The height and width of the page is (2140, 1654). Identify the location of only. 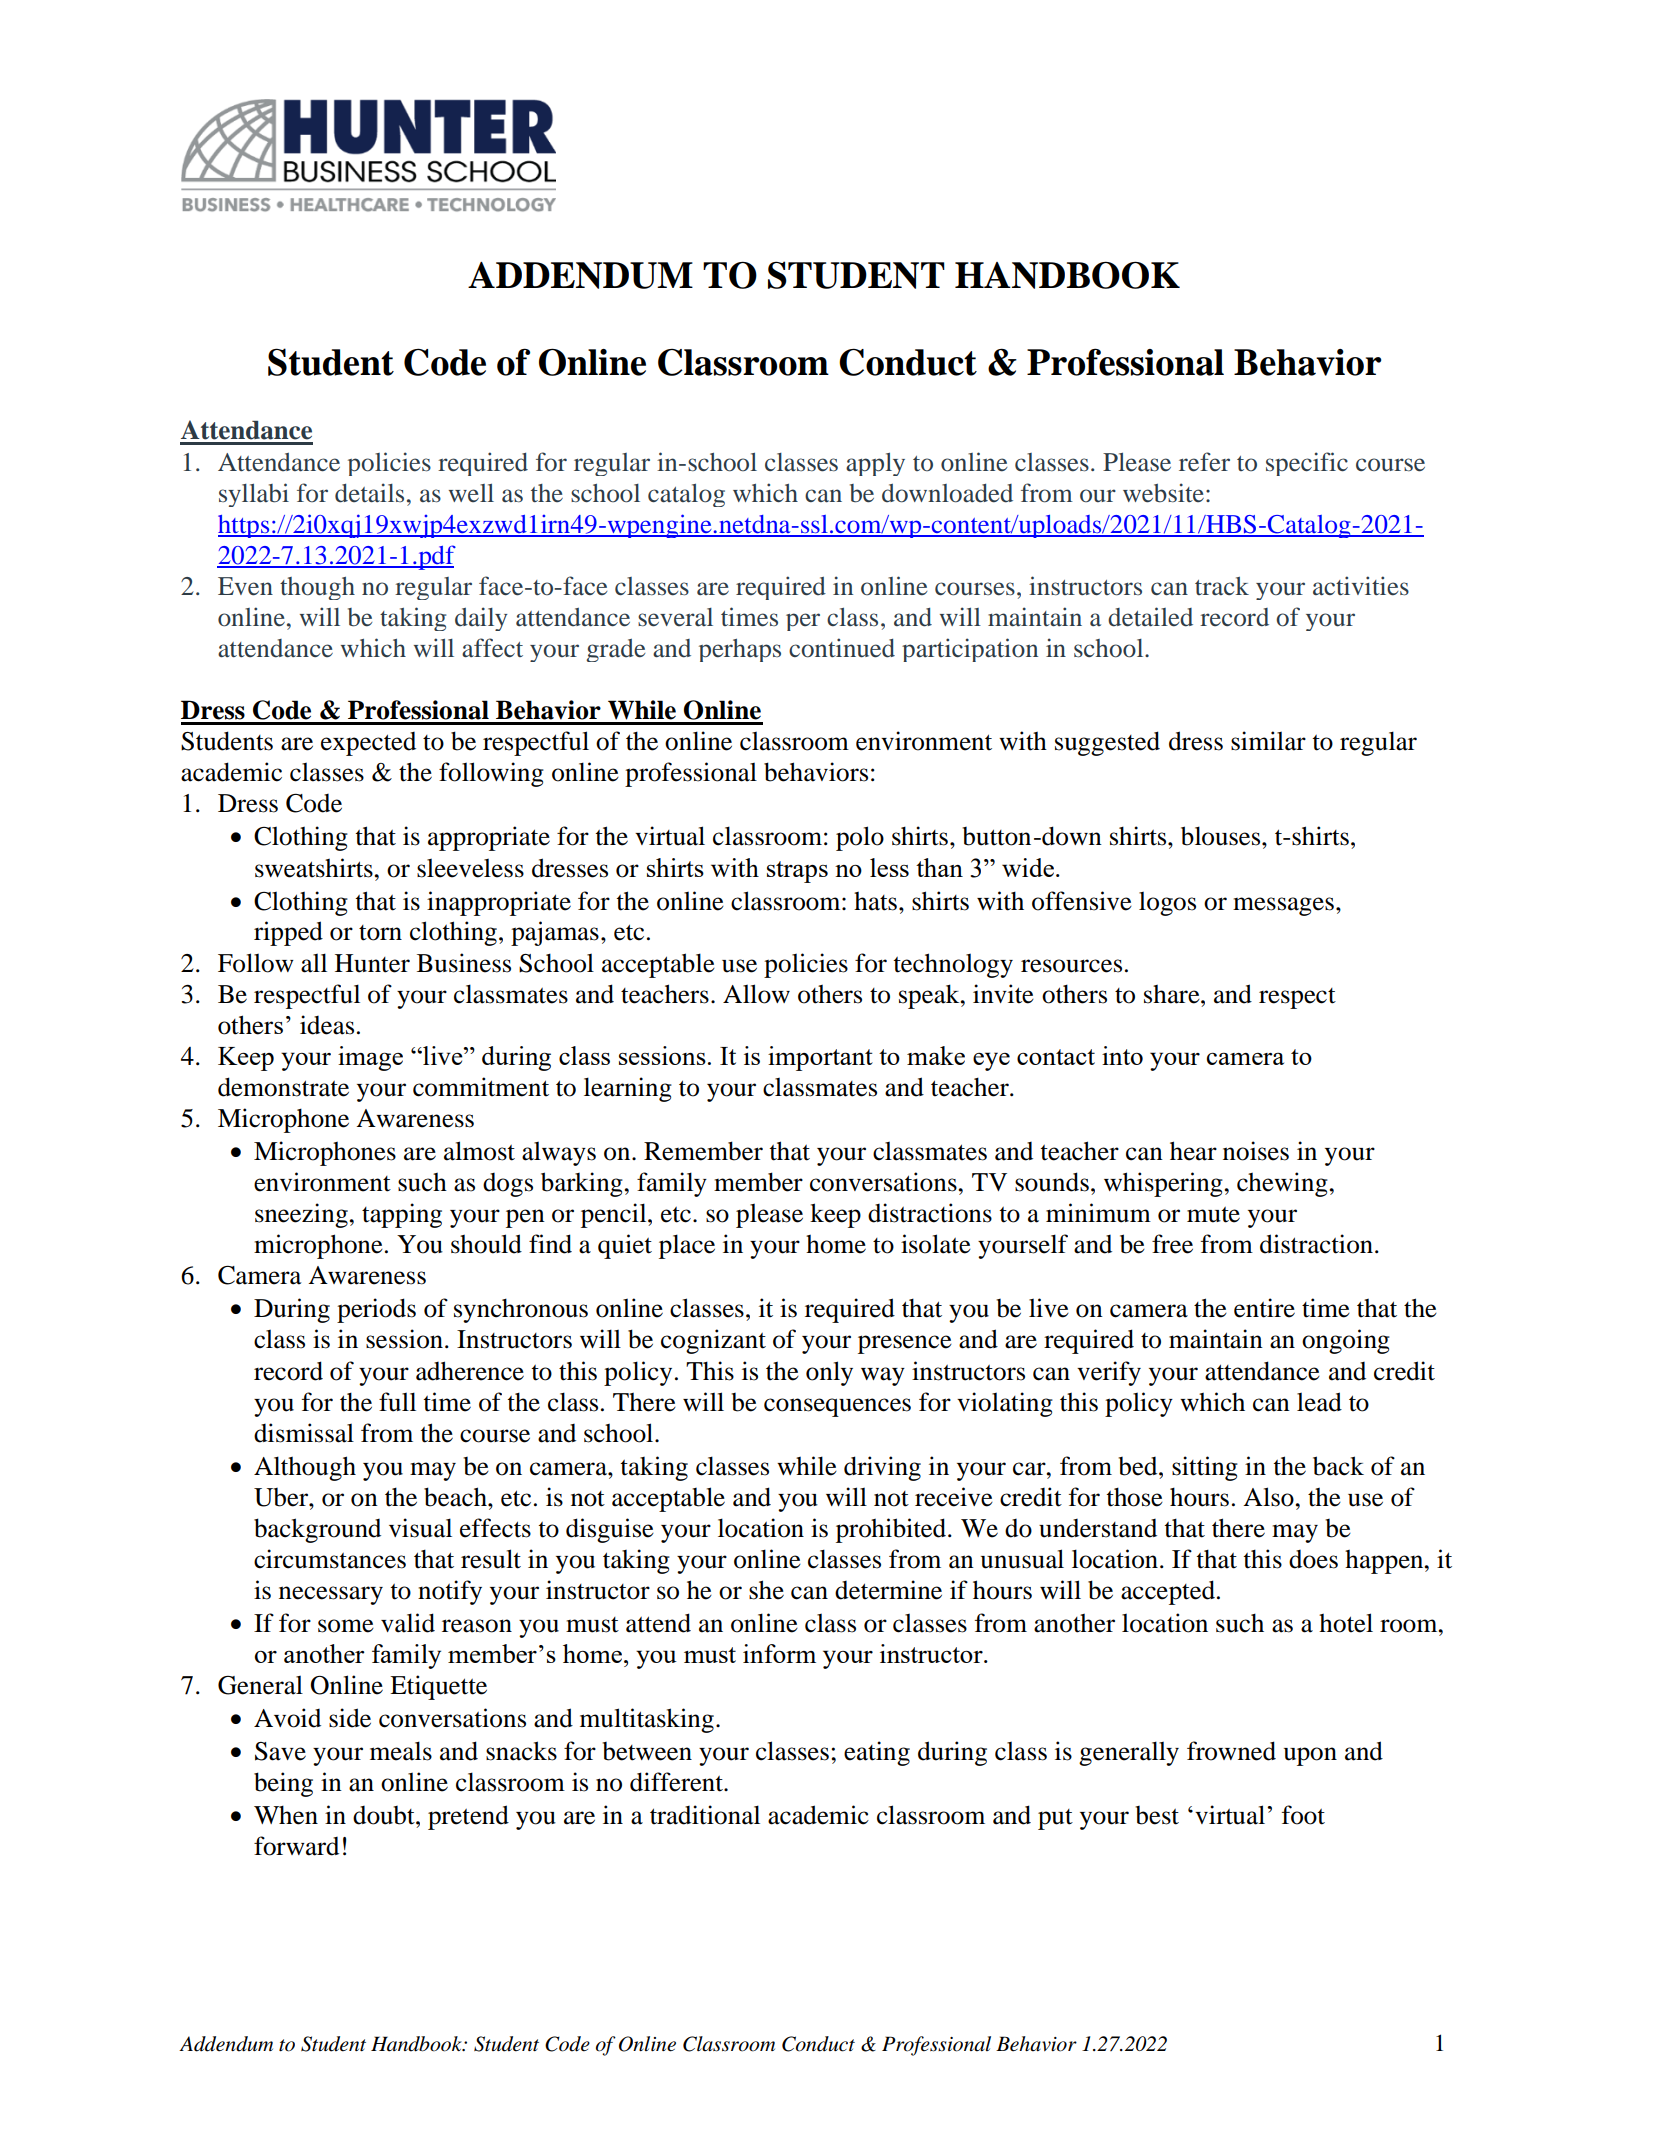
(829, 1373).
